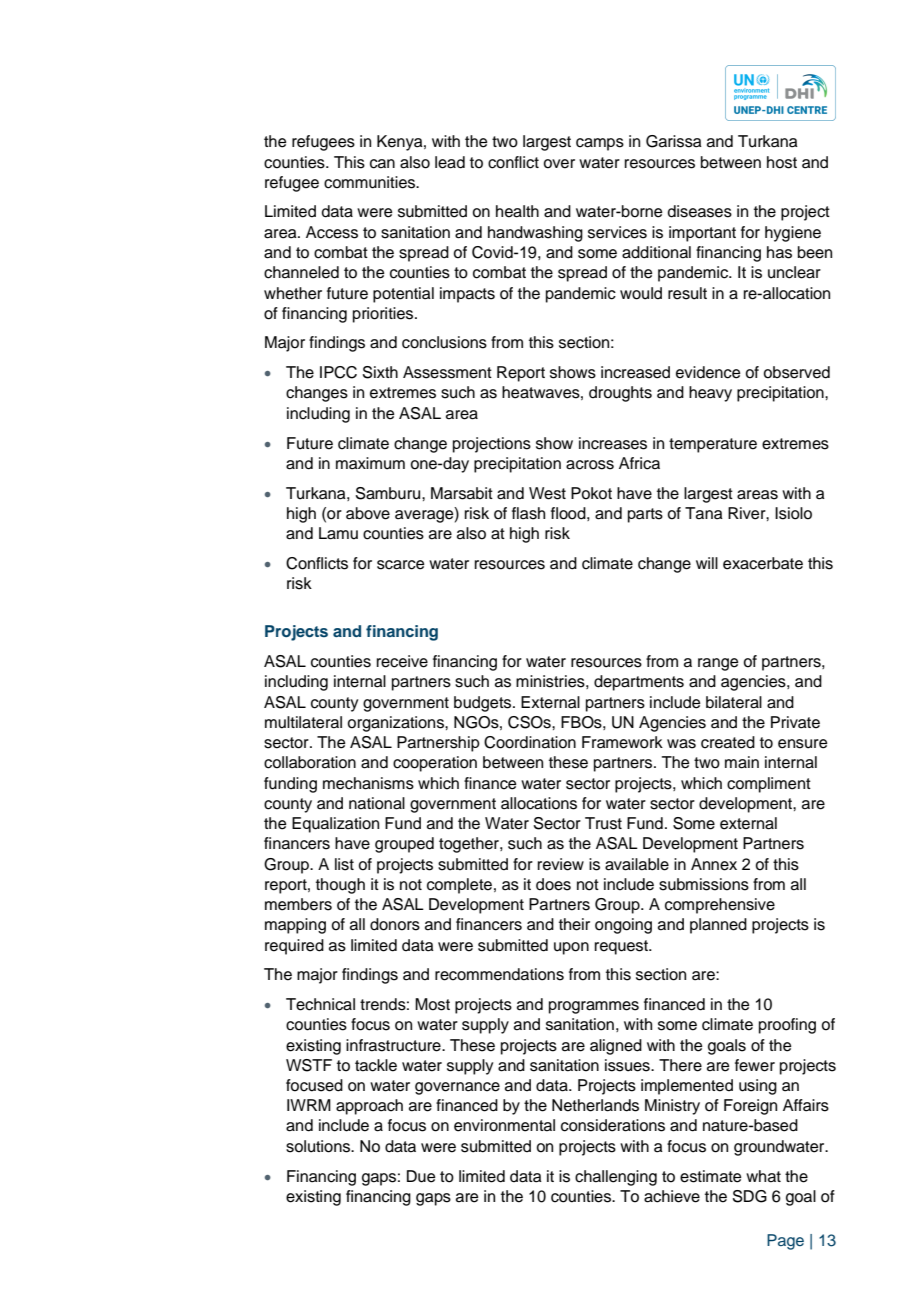 This screenshot has height=1308, width=924. What do you see at coordinates (603, 823) in the screenshot?
I see `Trust` at bounding box center [603, 823].
